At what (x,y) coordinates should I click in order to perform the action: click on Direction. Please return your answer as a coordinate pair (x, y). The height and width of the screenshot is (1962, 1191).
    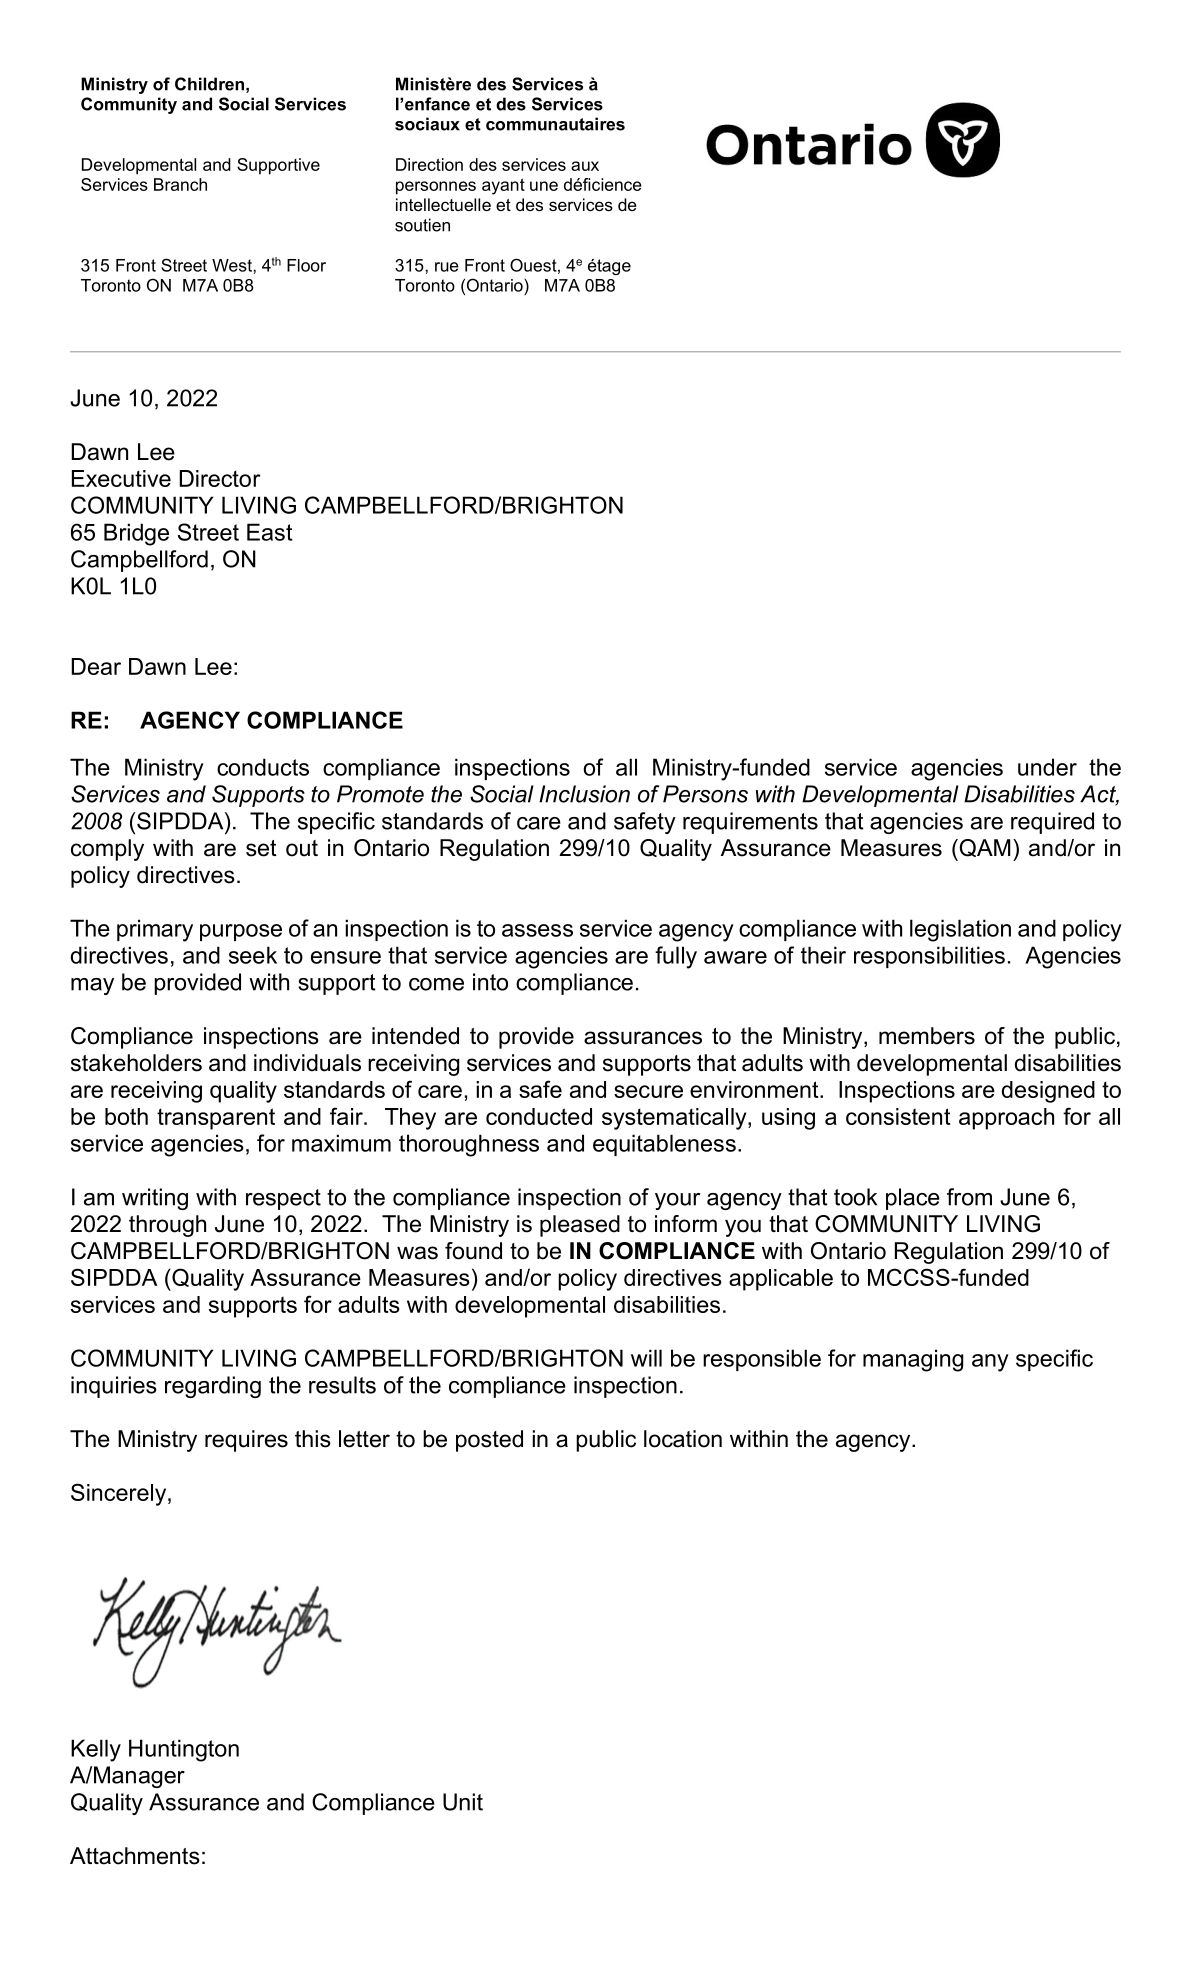
    Looking at the image, I should click on (429, 164).
